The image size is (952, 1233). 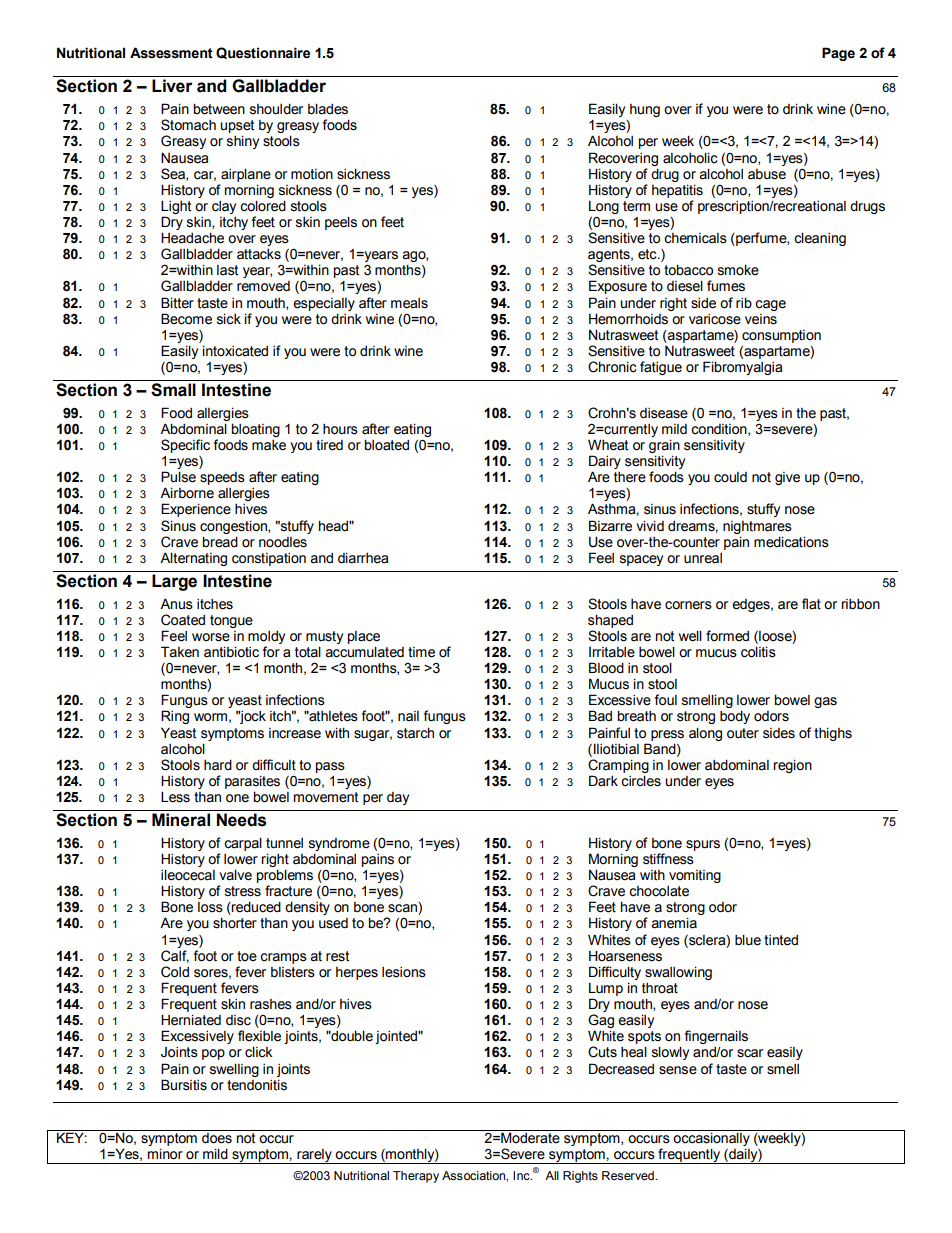 I want to click on cage, so click(x=770, y=305).
